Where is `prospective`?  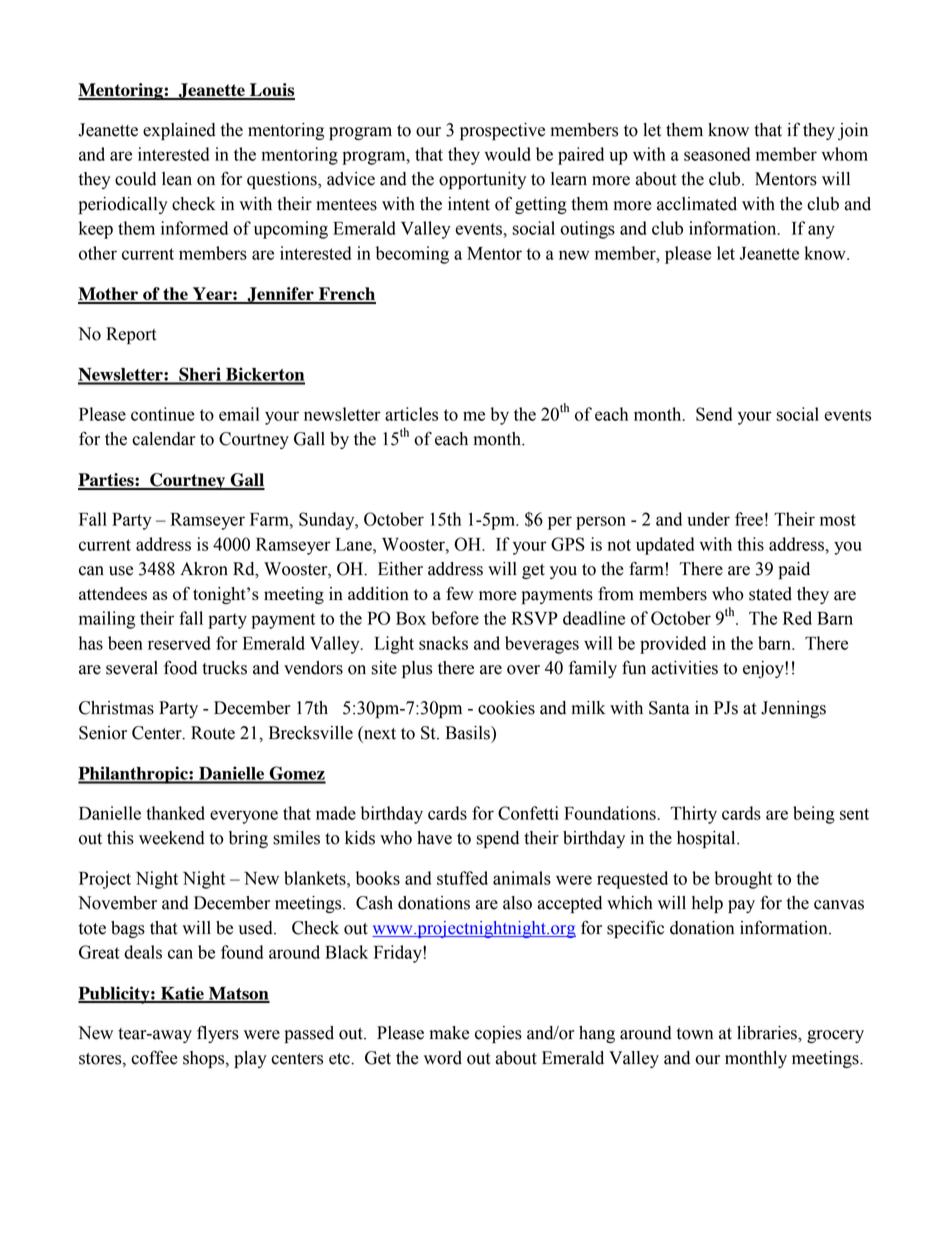 prospective is located at coordinates (502, 131).
